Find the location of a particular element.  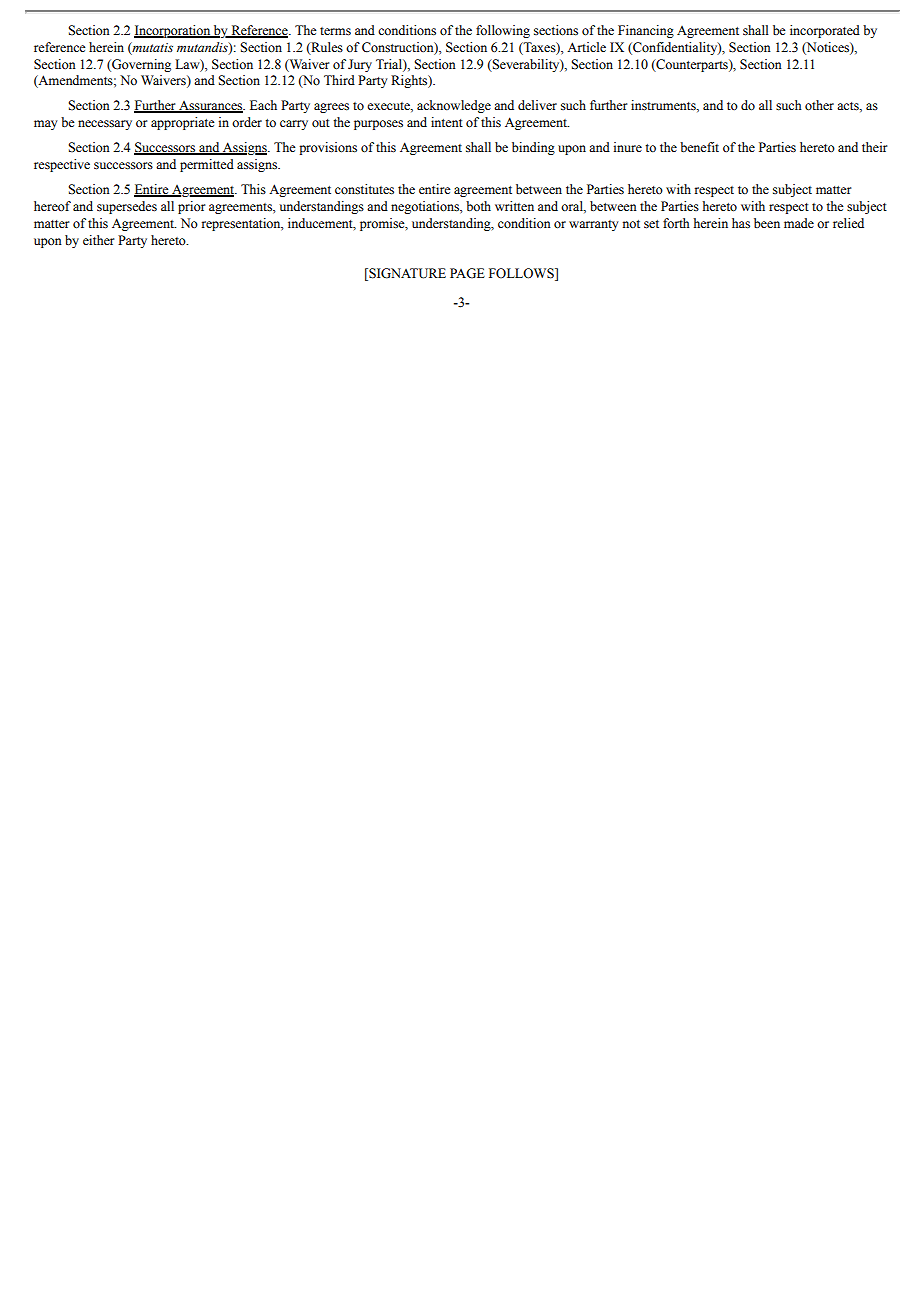

following is located at coordinates (503, 31).
